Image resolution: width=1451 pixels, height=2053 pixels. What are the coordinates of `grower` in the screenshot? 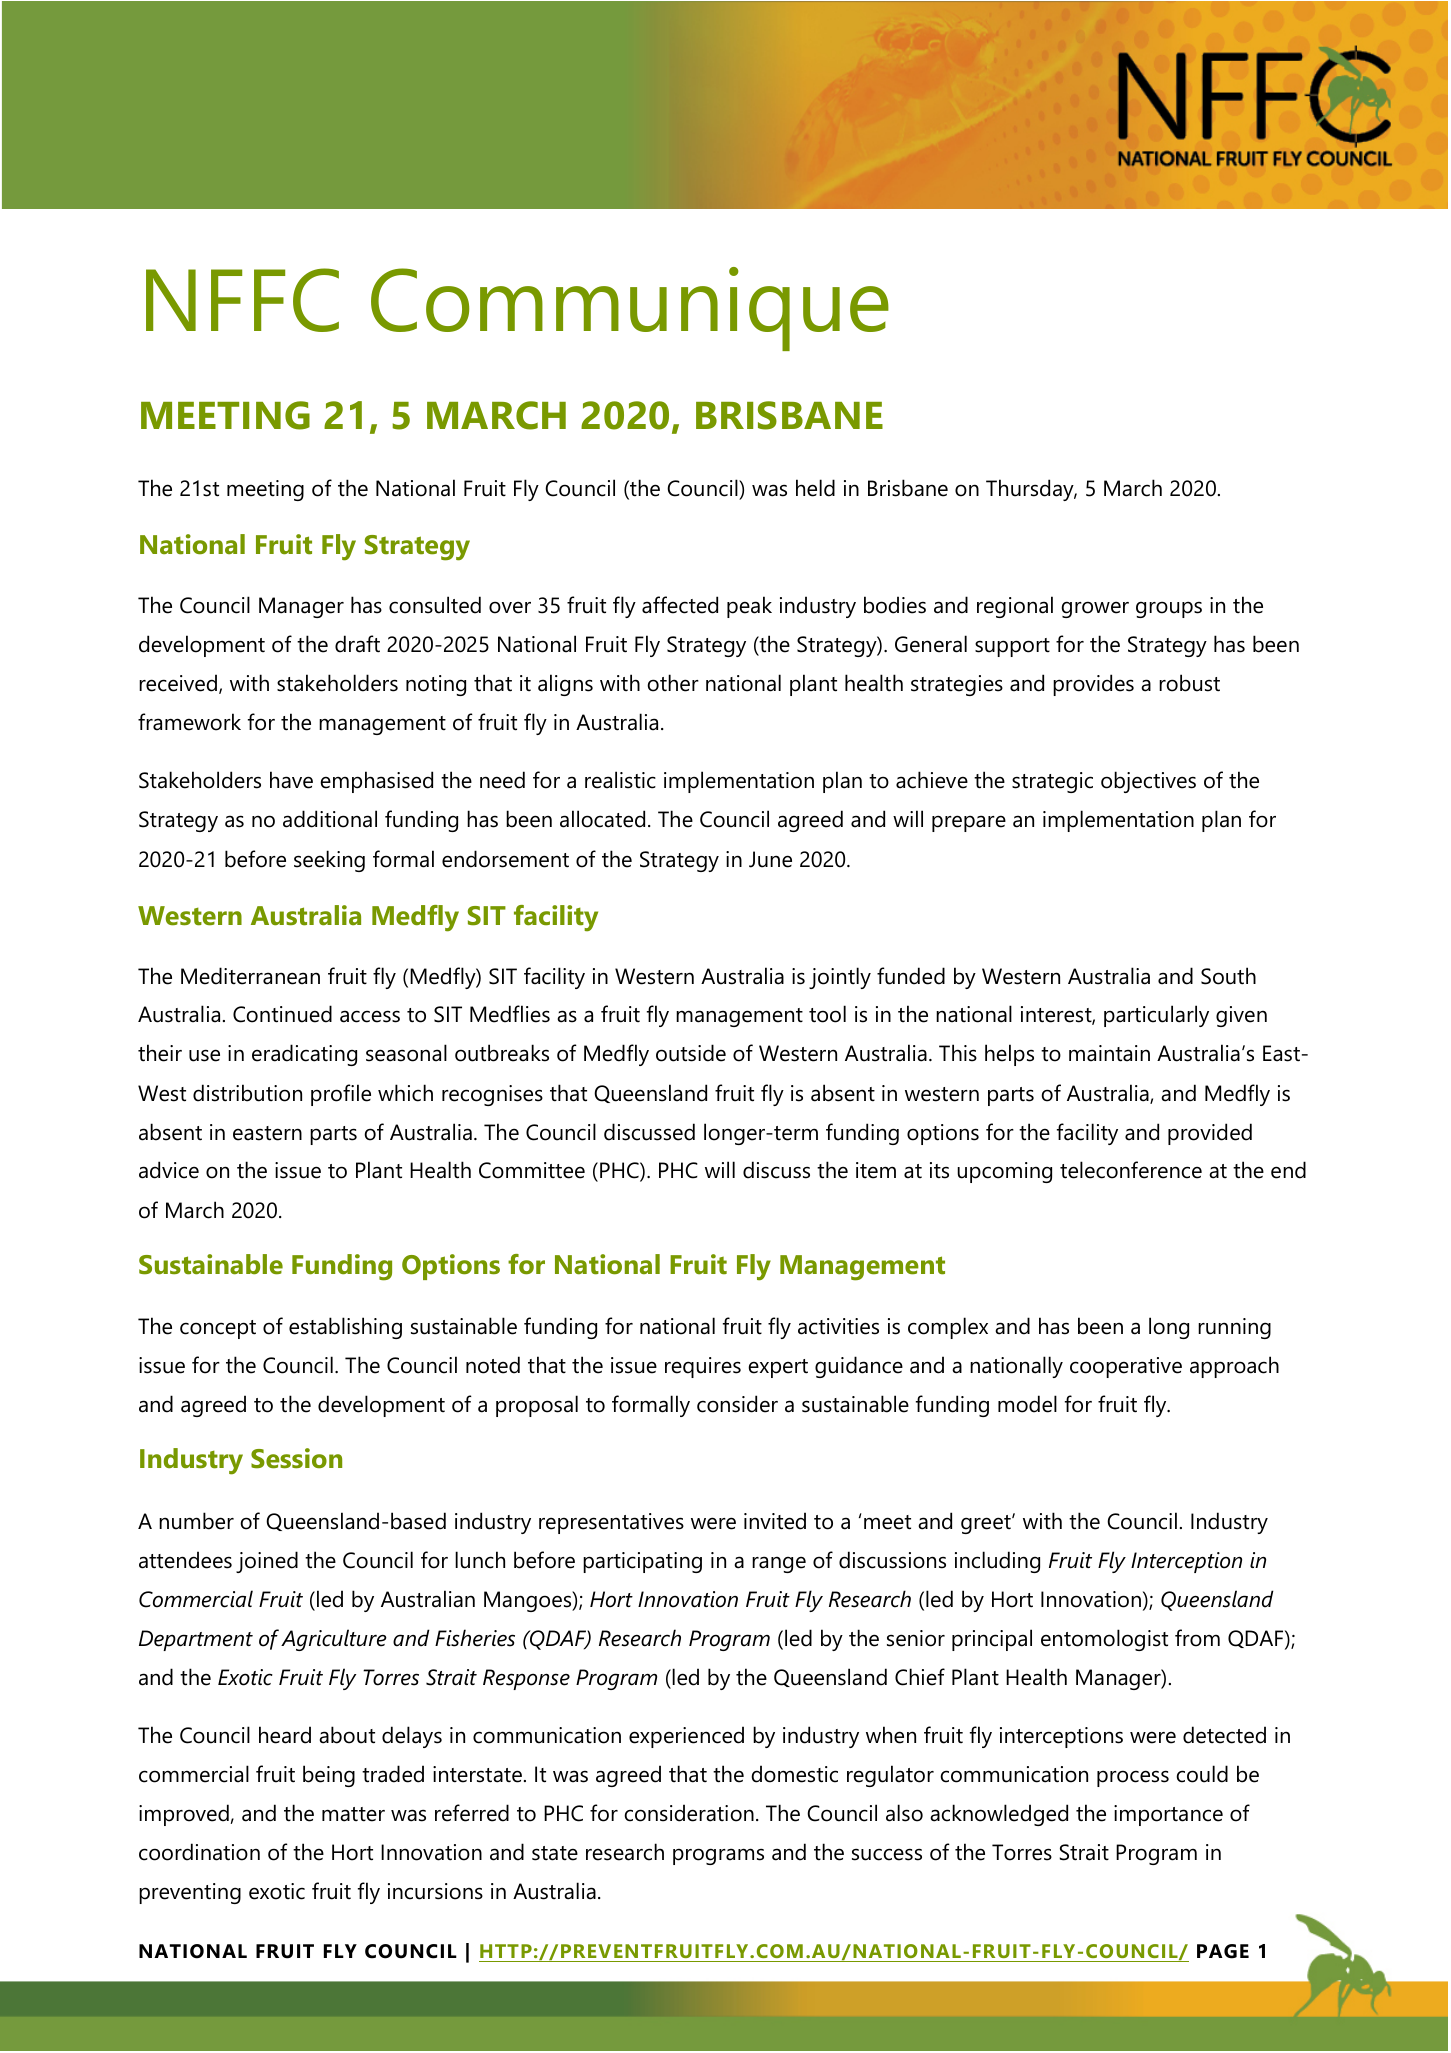 It's located at (1095, 609).
